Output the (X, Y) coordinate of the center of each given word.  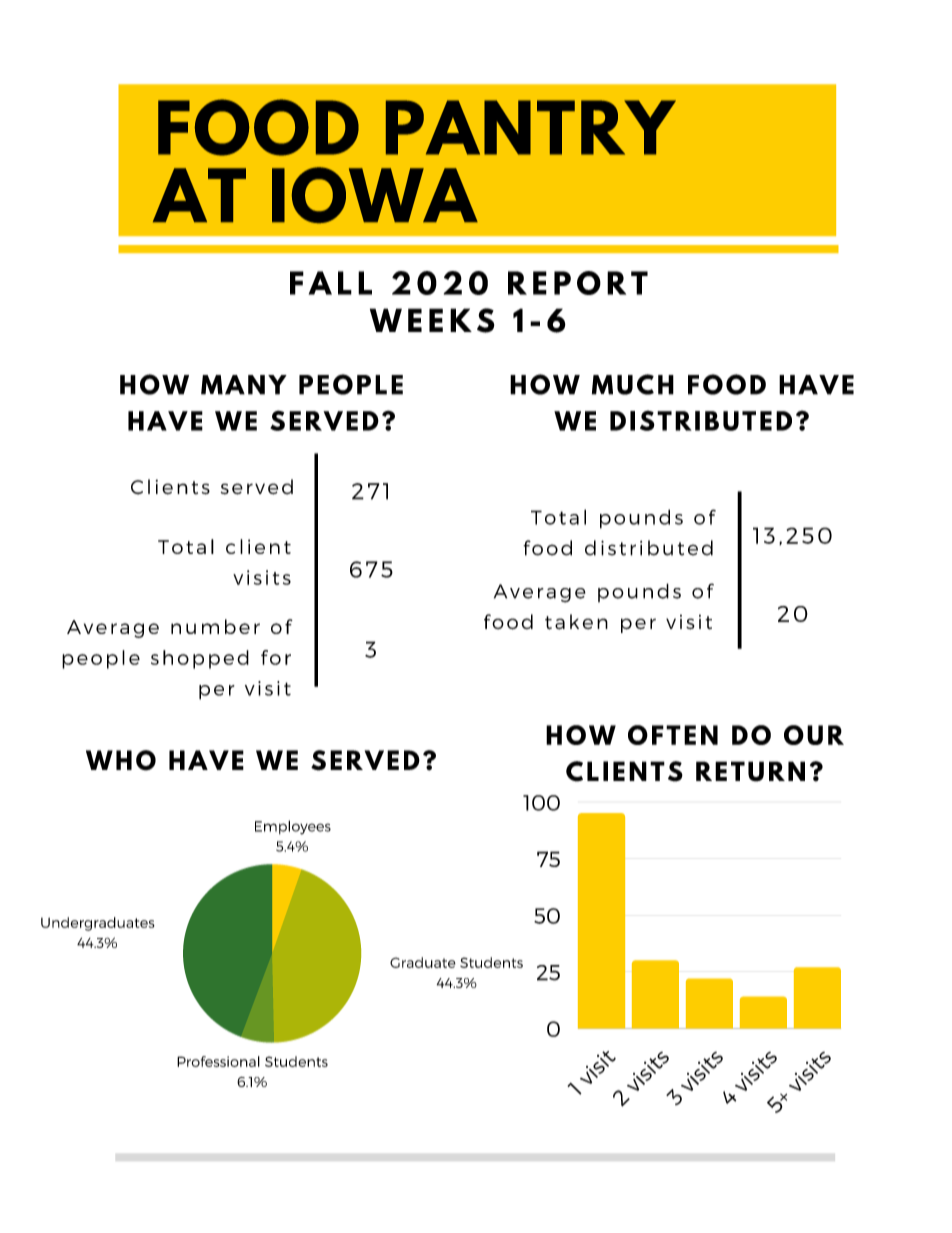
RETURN (750, 771)
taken (576, 622)
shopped (200, 659)
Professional (218, 1061)
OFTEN (673, 735)
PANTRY (531, 127)
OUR (814, 735)
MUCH (633, 384)
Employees (293, 827)
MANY (244, 385)
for (276, 657)
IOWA (375, 195)
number (215, 626)
